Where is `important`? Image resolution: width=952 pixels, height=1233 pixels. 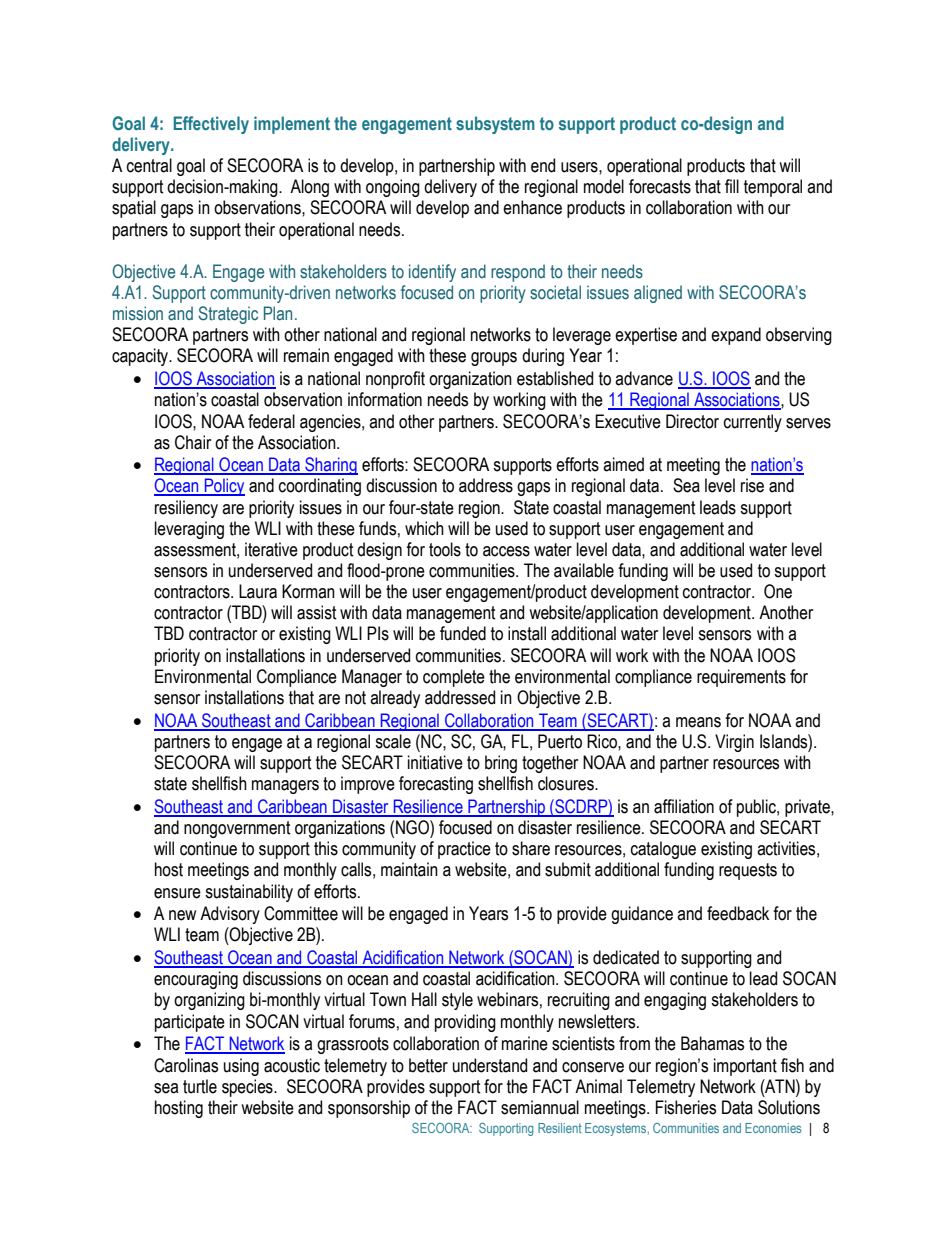
important is located at coordinates (745, 1067).
